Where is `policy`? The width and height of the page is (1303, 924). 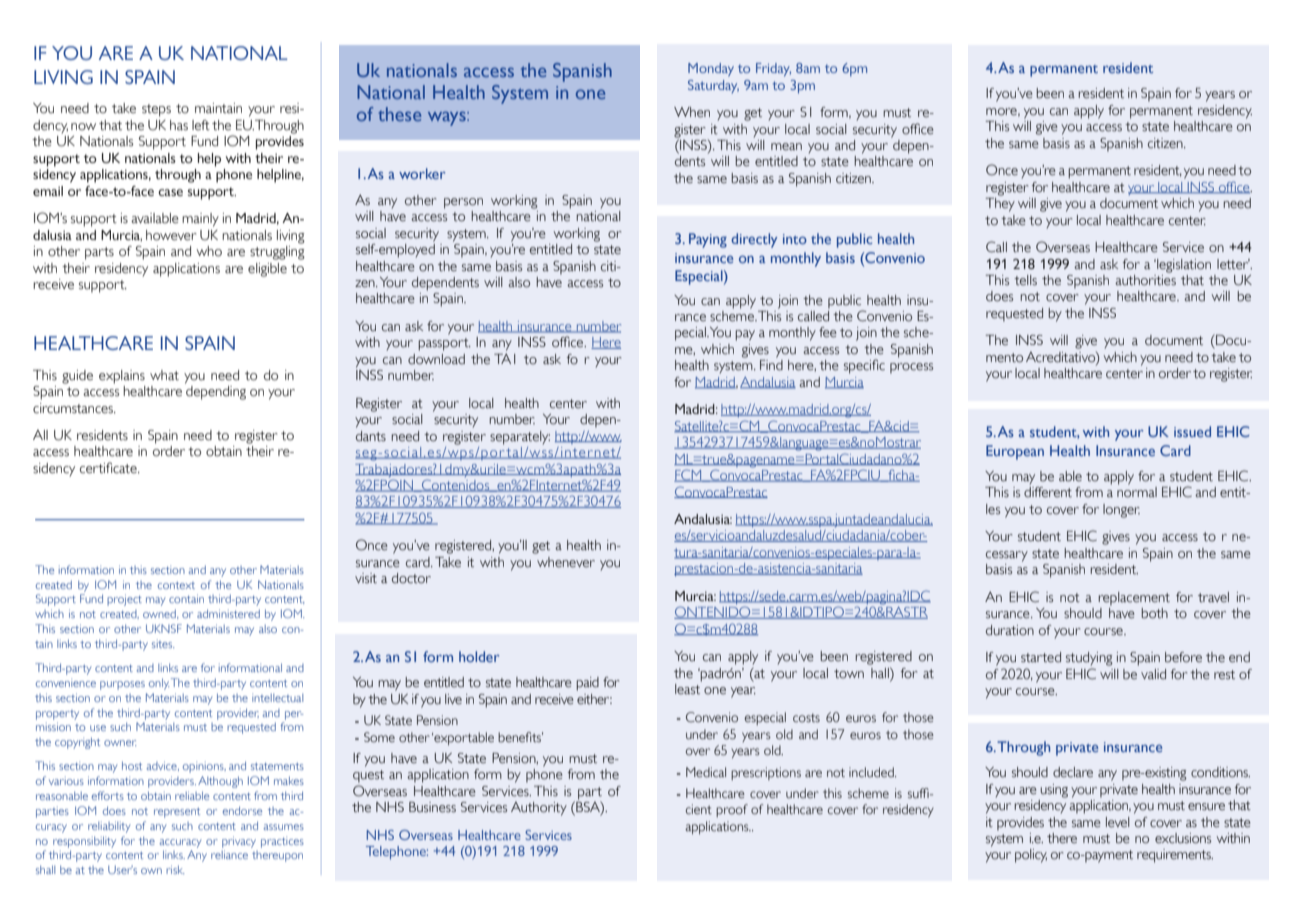 policy is located at coordinates (1031, 856).
